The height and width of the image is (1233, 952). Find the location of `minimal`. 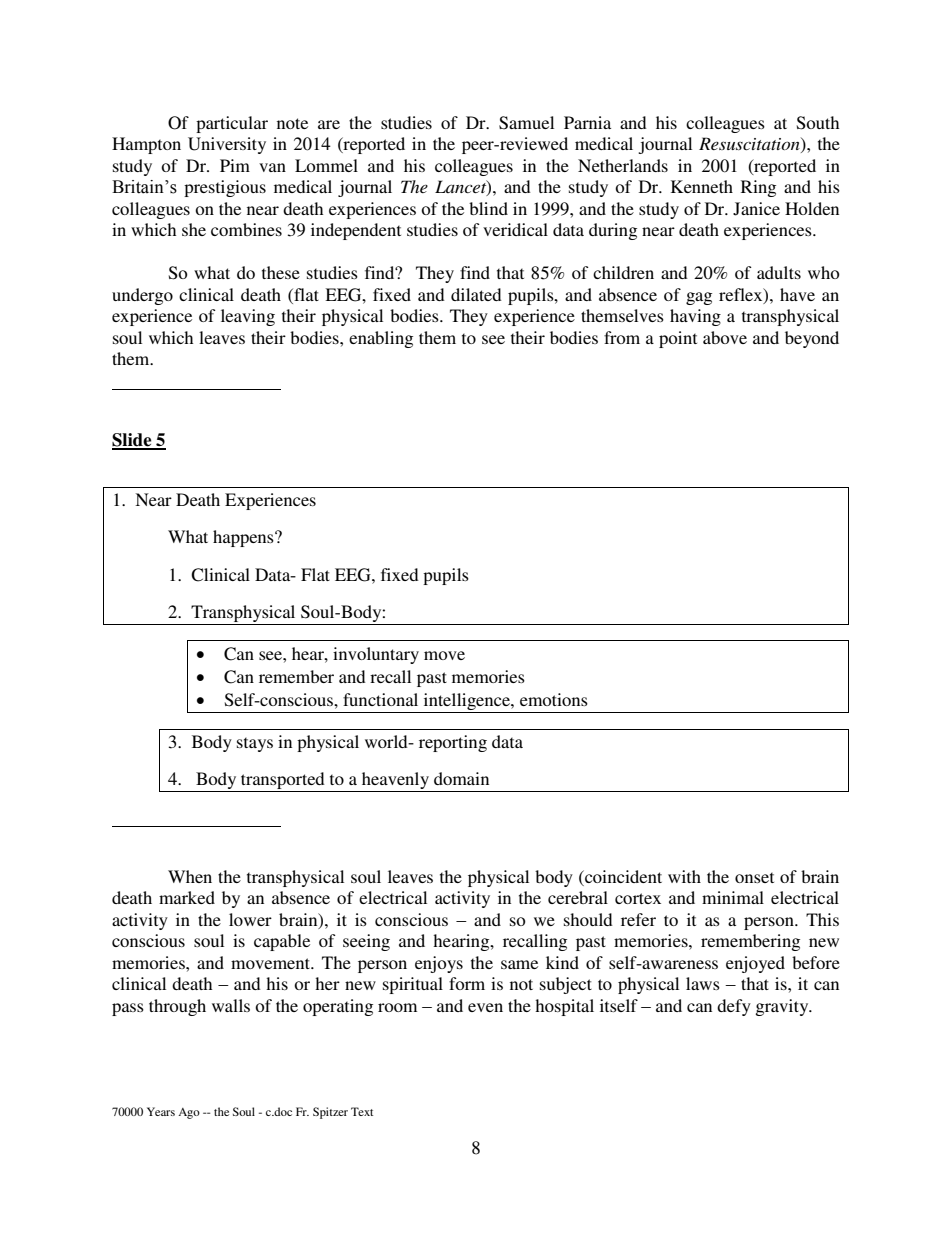

minimal is located at coordinates (733, 897).
